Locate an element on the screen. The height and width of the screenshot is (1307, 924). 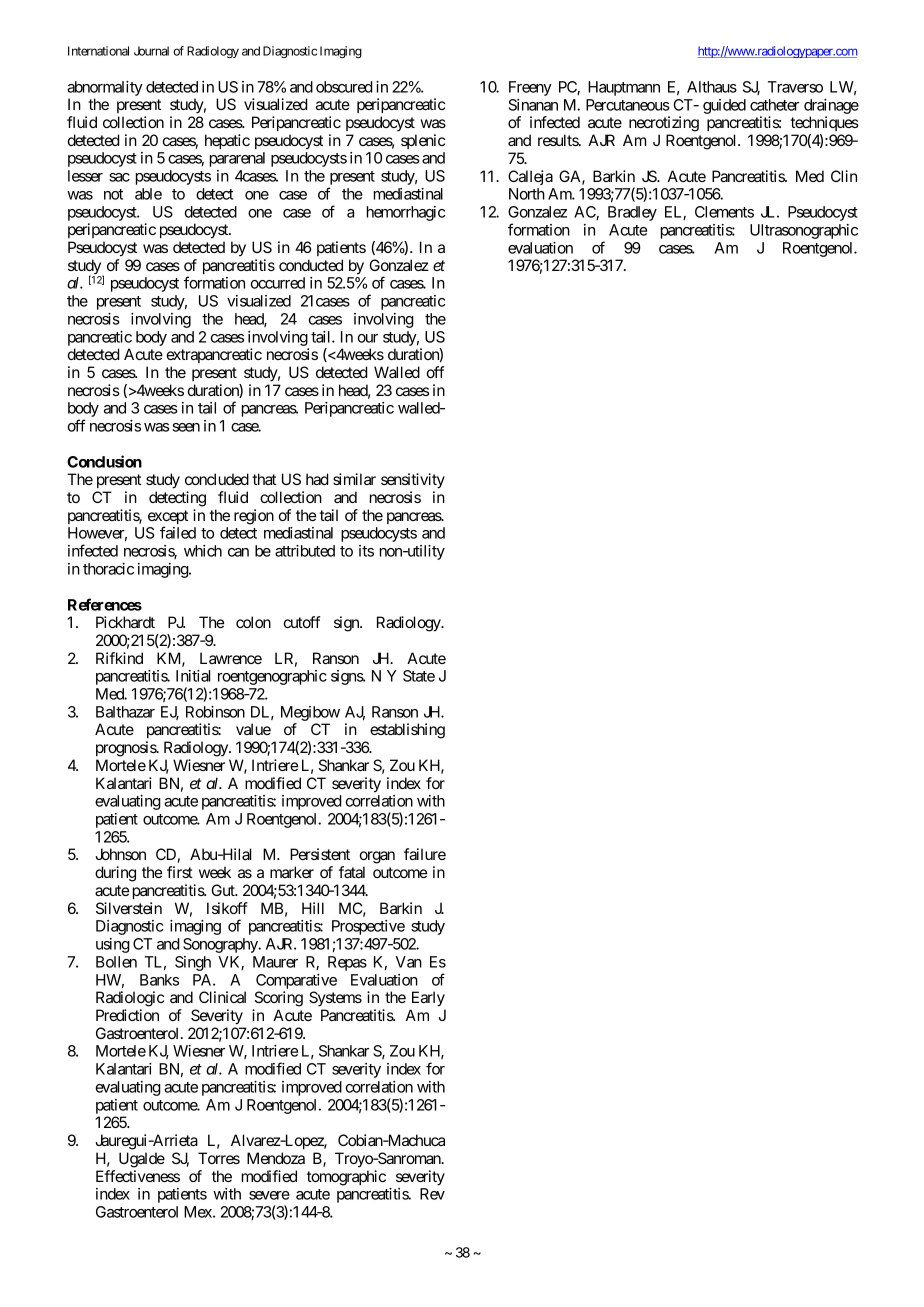
Effectiveness is located at coordinates (138, 1176).
